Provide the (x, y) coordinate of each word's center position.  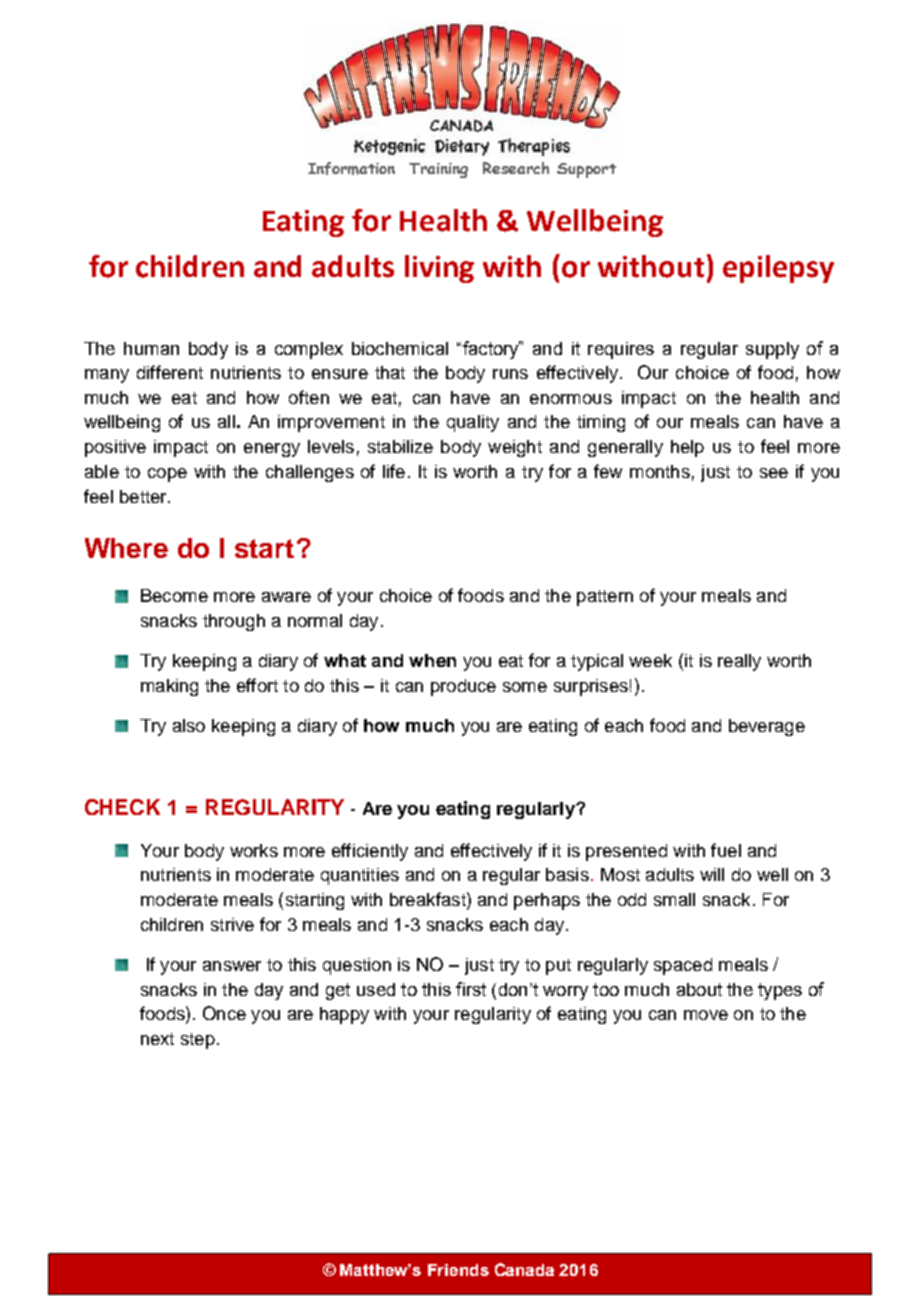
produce (463, 687)
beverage (767, 727)
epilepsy (778, 269)
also (189, 725)
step (198, 1041)
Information (351, 168)
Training (438, 170)
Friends (458, 1270)
